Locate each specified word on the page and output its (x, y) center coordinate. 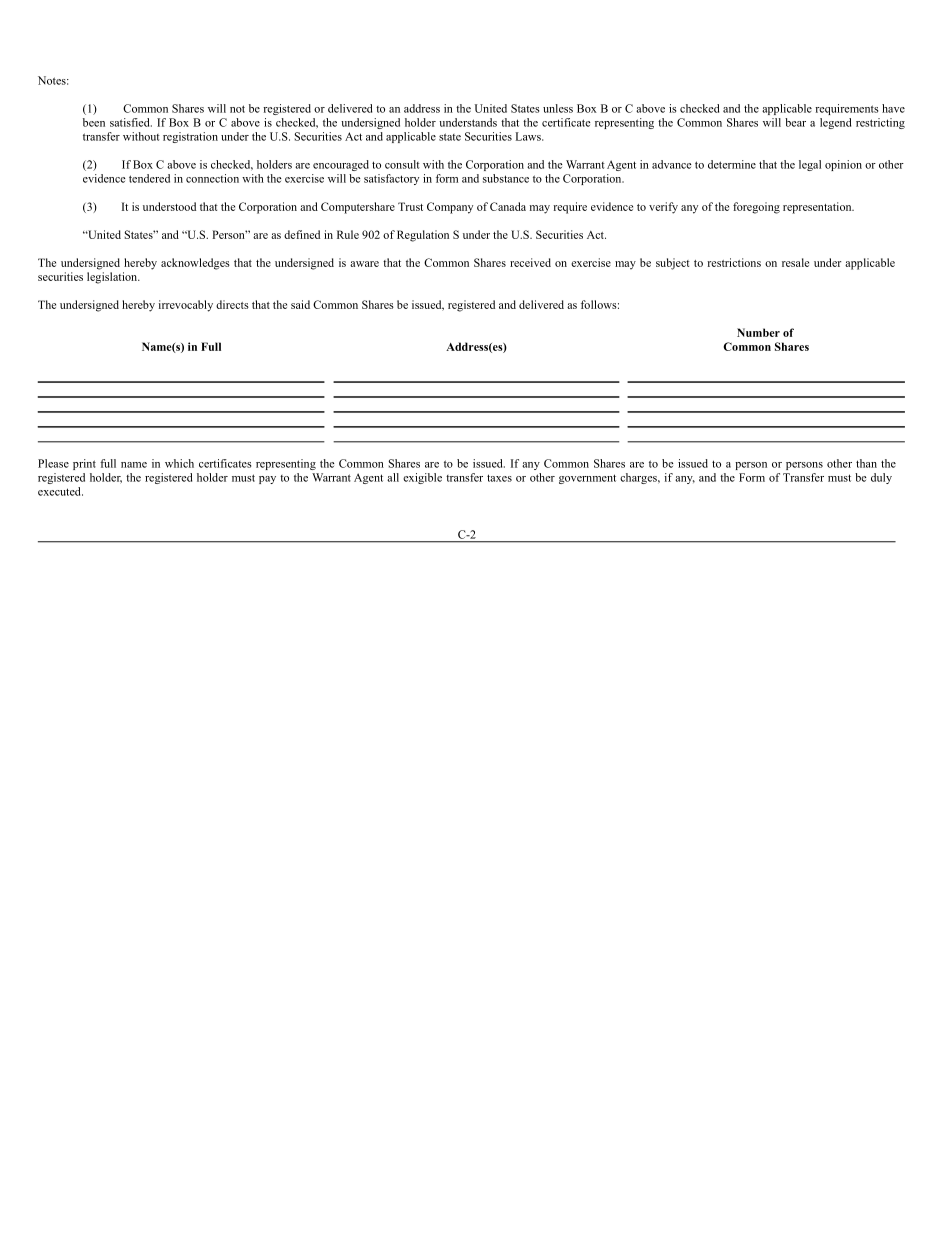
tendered (149, 178)
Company (450, 208)
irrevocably (186, 306)
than (866, 463)
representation (818, 208)
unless (558, 108)
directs (232, 304)
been (94, 122)
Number (758, 332)
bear (795, 122)
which (179, 463)
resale (795, 262)
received (530, 262)
